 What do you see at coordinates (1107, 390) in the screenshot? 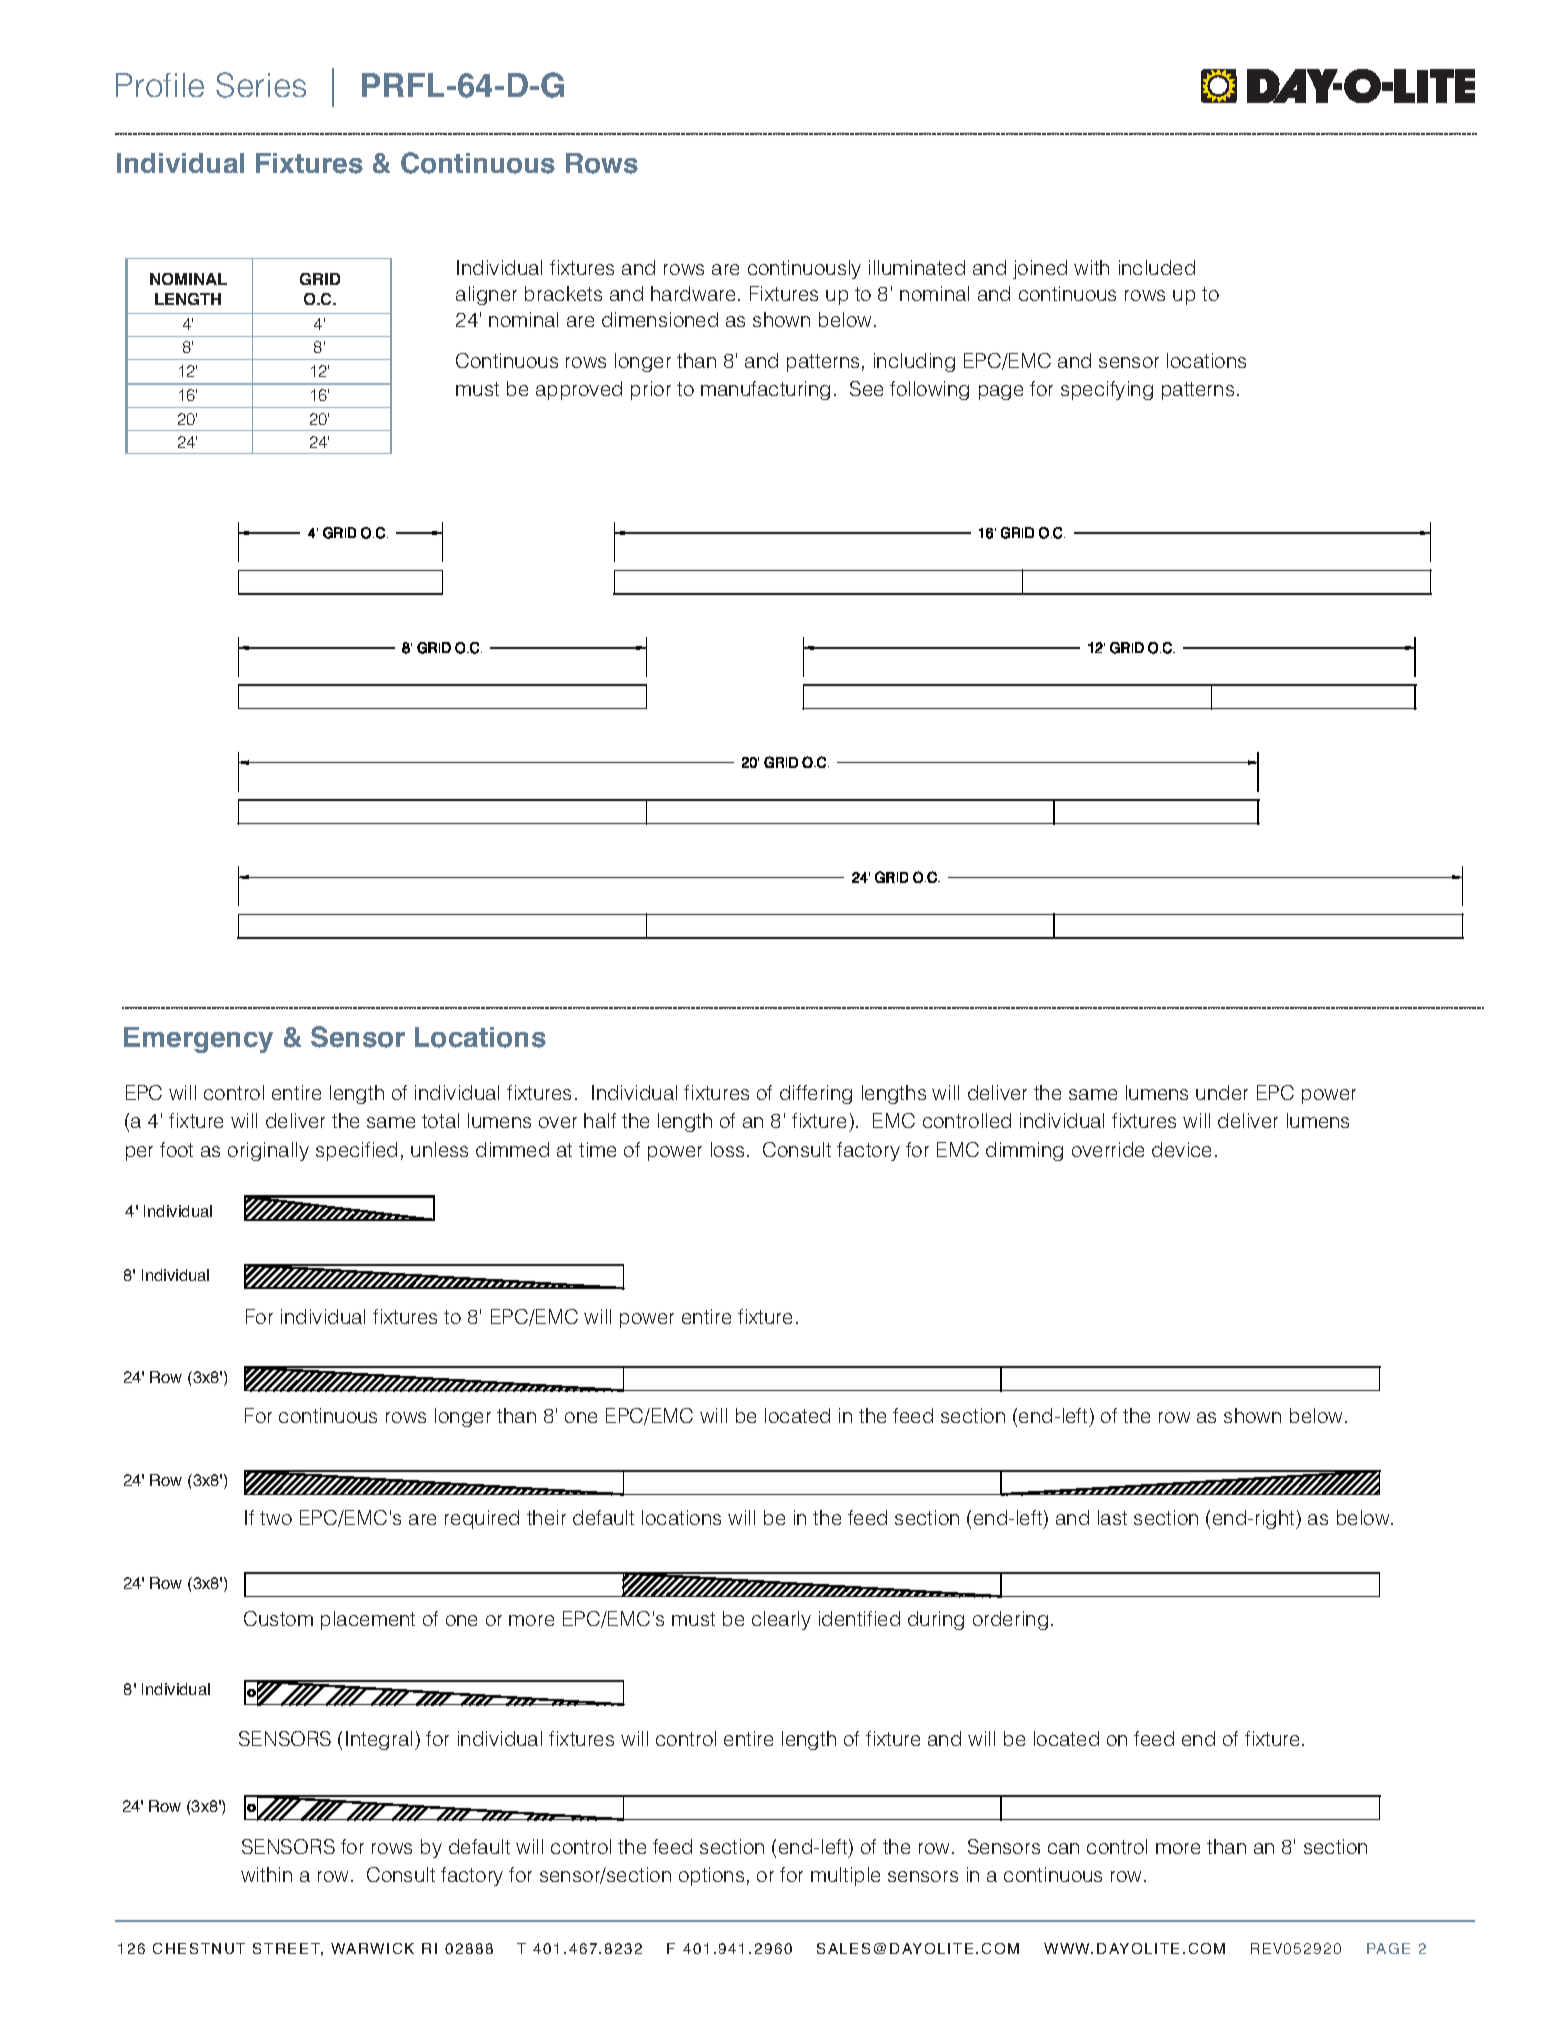
I see `specifying` at bounding box center [1107, 390].
